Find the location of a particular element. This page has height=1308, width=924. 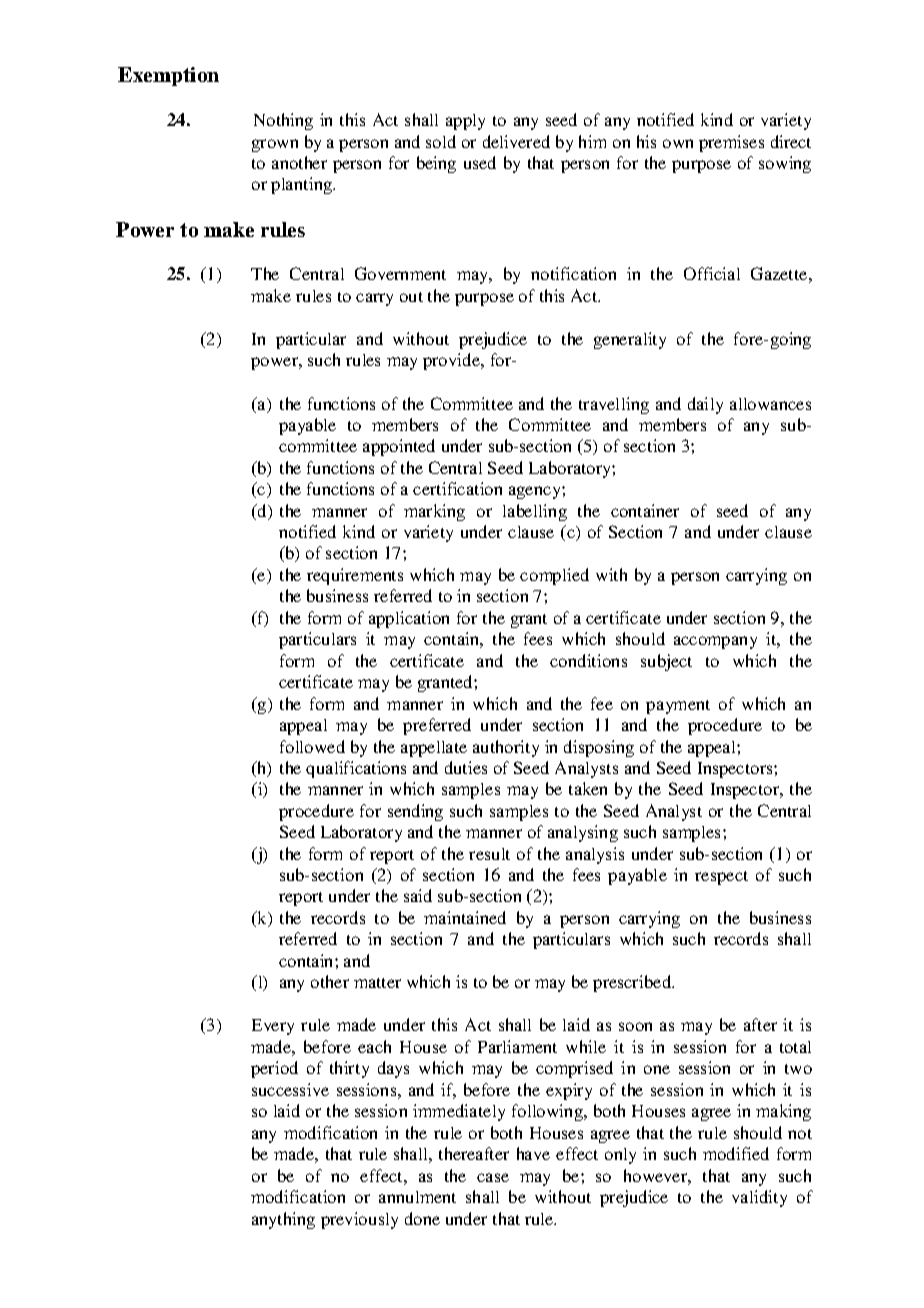

Nothing is located at coordinates (283, 121).
